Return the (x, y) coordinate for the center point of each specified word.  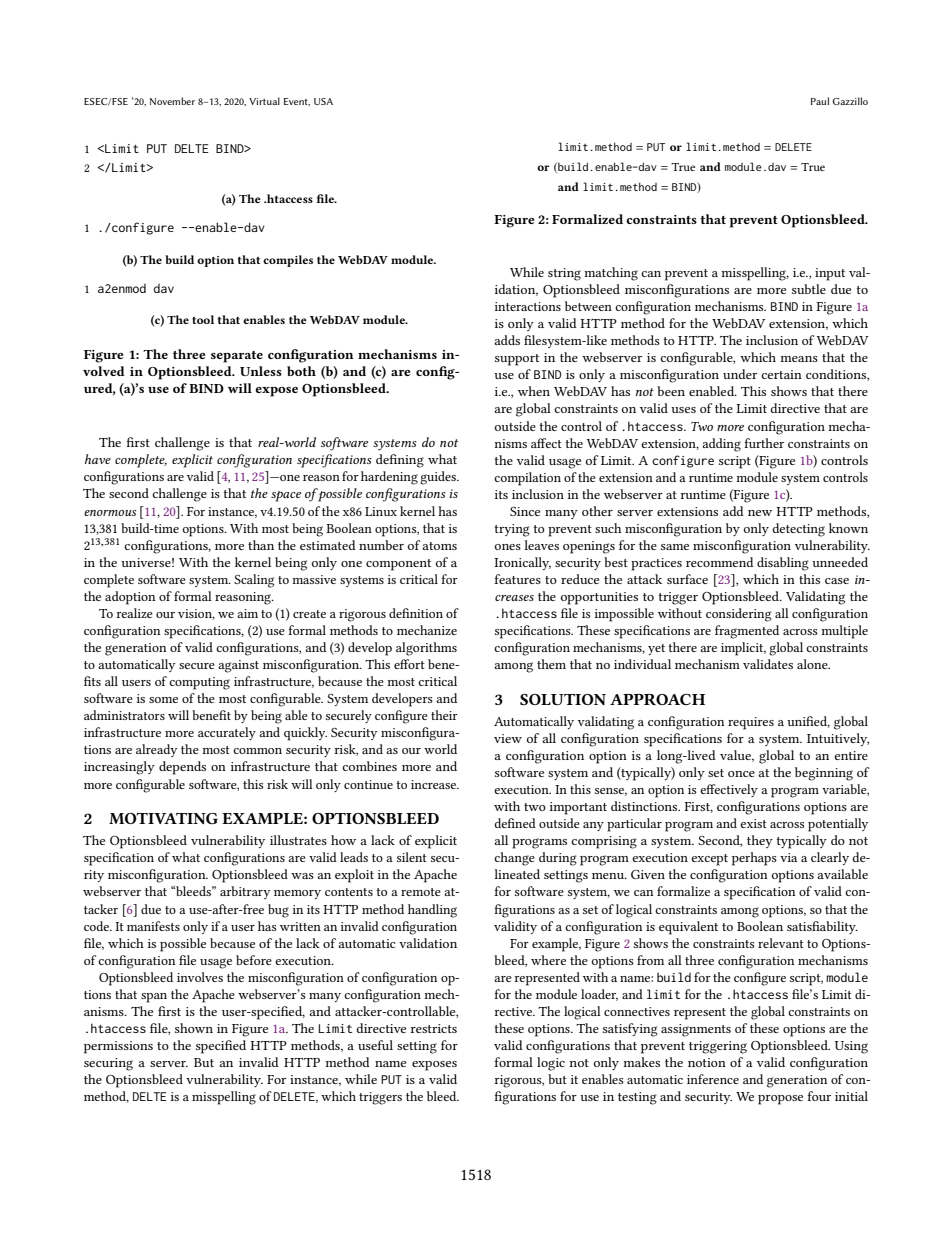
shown (194, 1028)
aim (247, 613)
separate (237, 357)
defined (515, 823)
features (517, 579)
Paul (820, 101)
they (760, 841)
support (517, 360)
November (172, 101)
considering (738, 615)
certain (781, 374)
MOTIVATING (163, 818)
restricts (434, 1028)
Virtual (264, 101)
